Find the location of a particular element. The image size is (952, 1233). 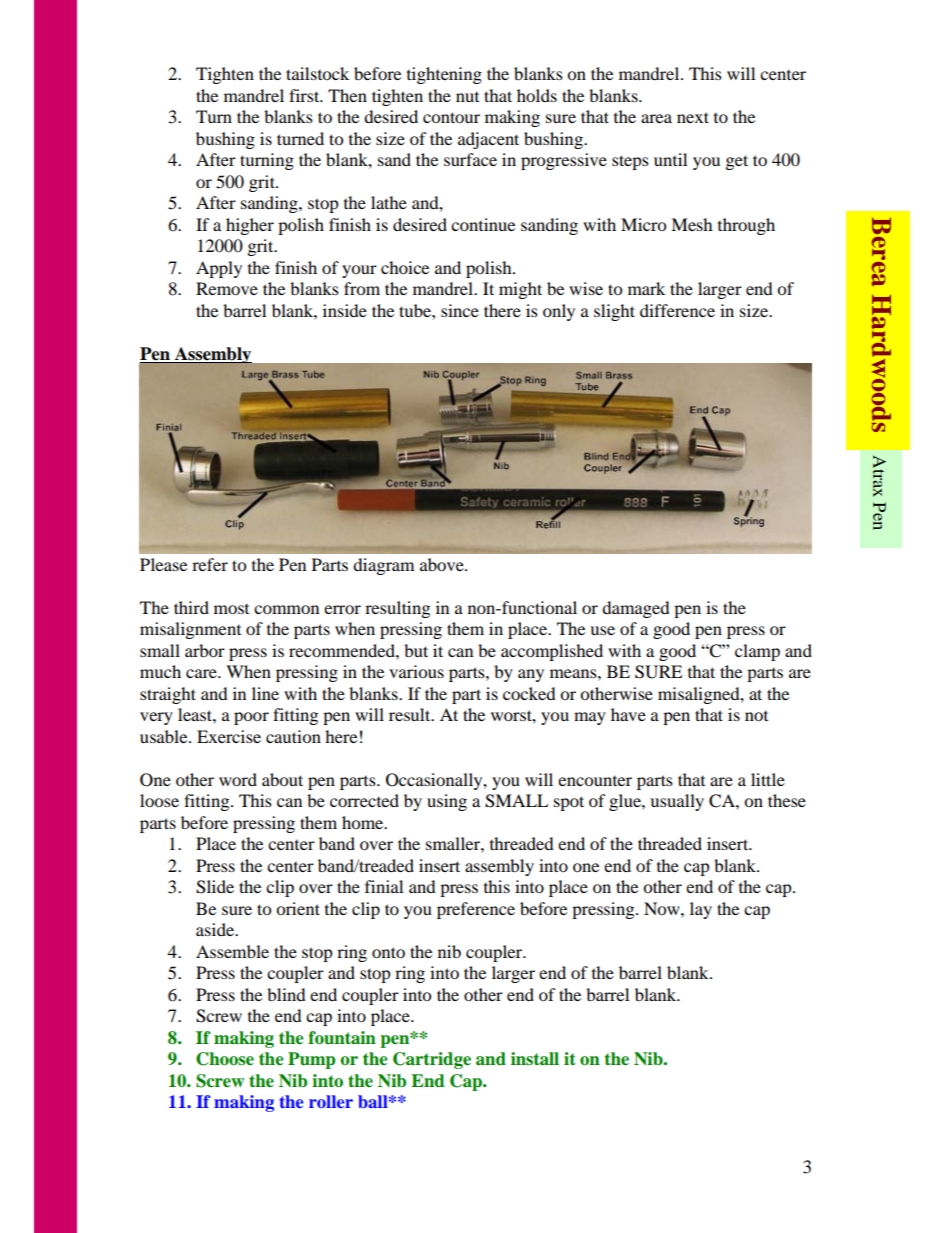

little is located at coordinates (768, 779).
